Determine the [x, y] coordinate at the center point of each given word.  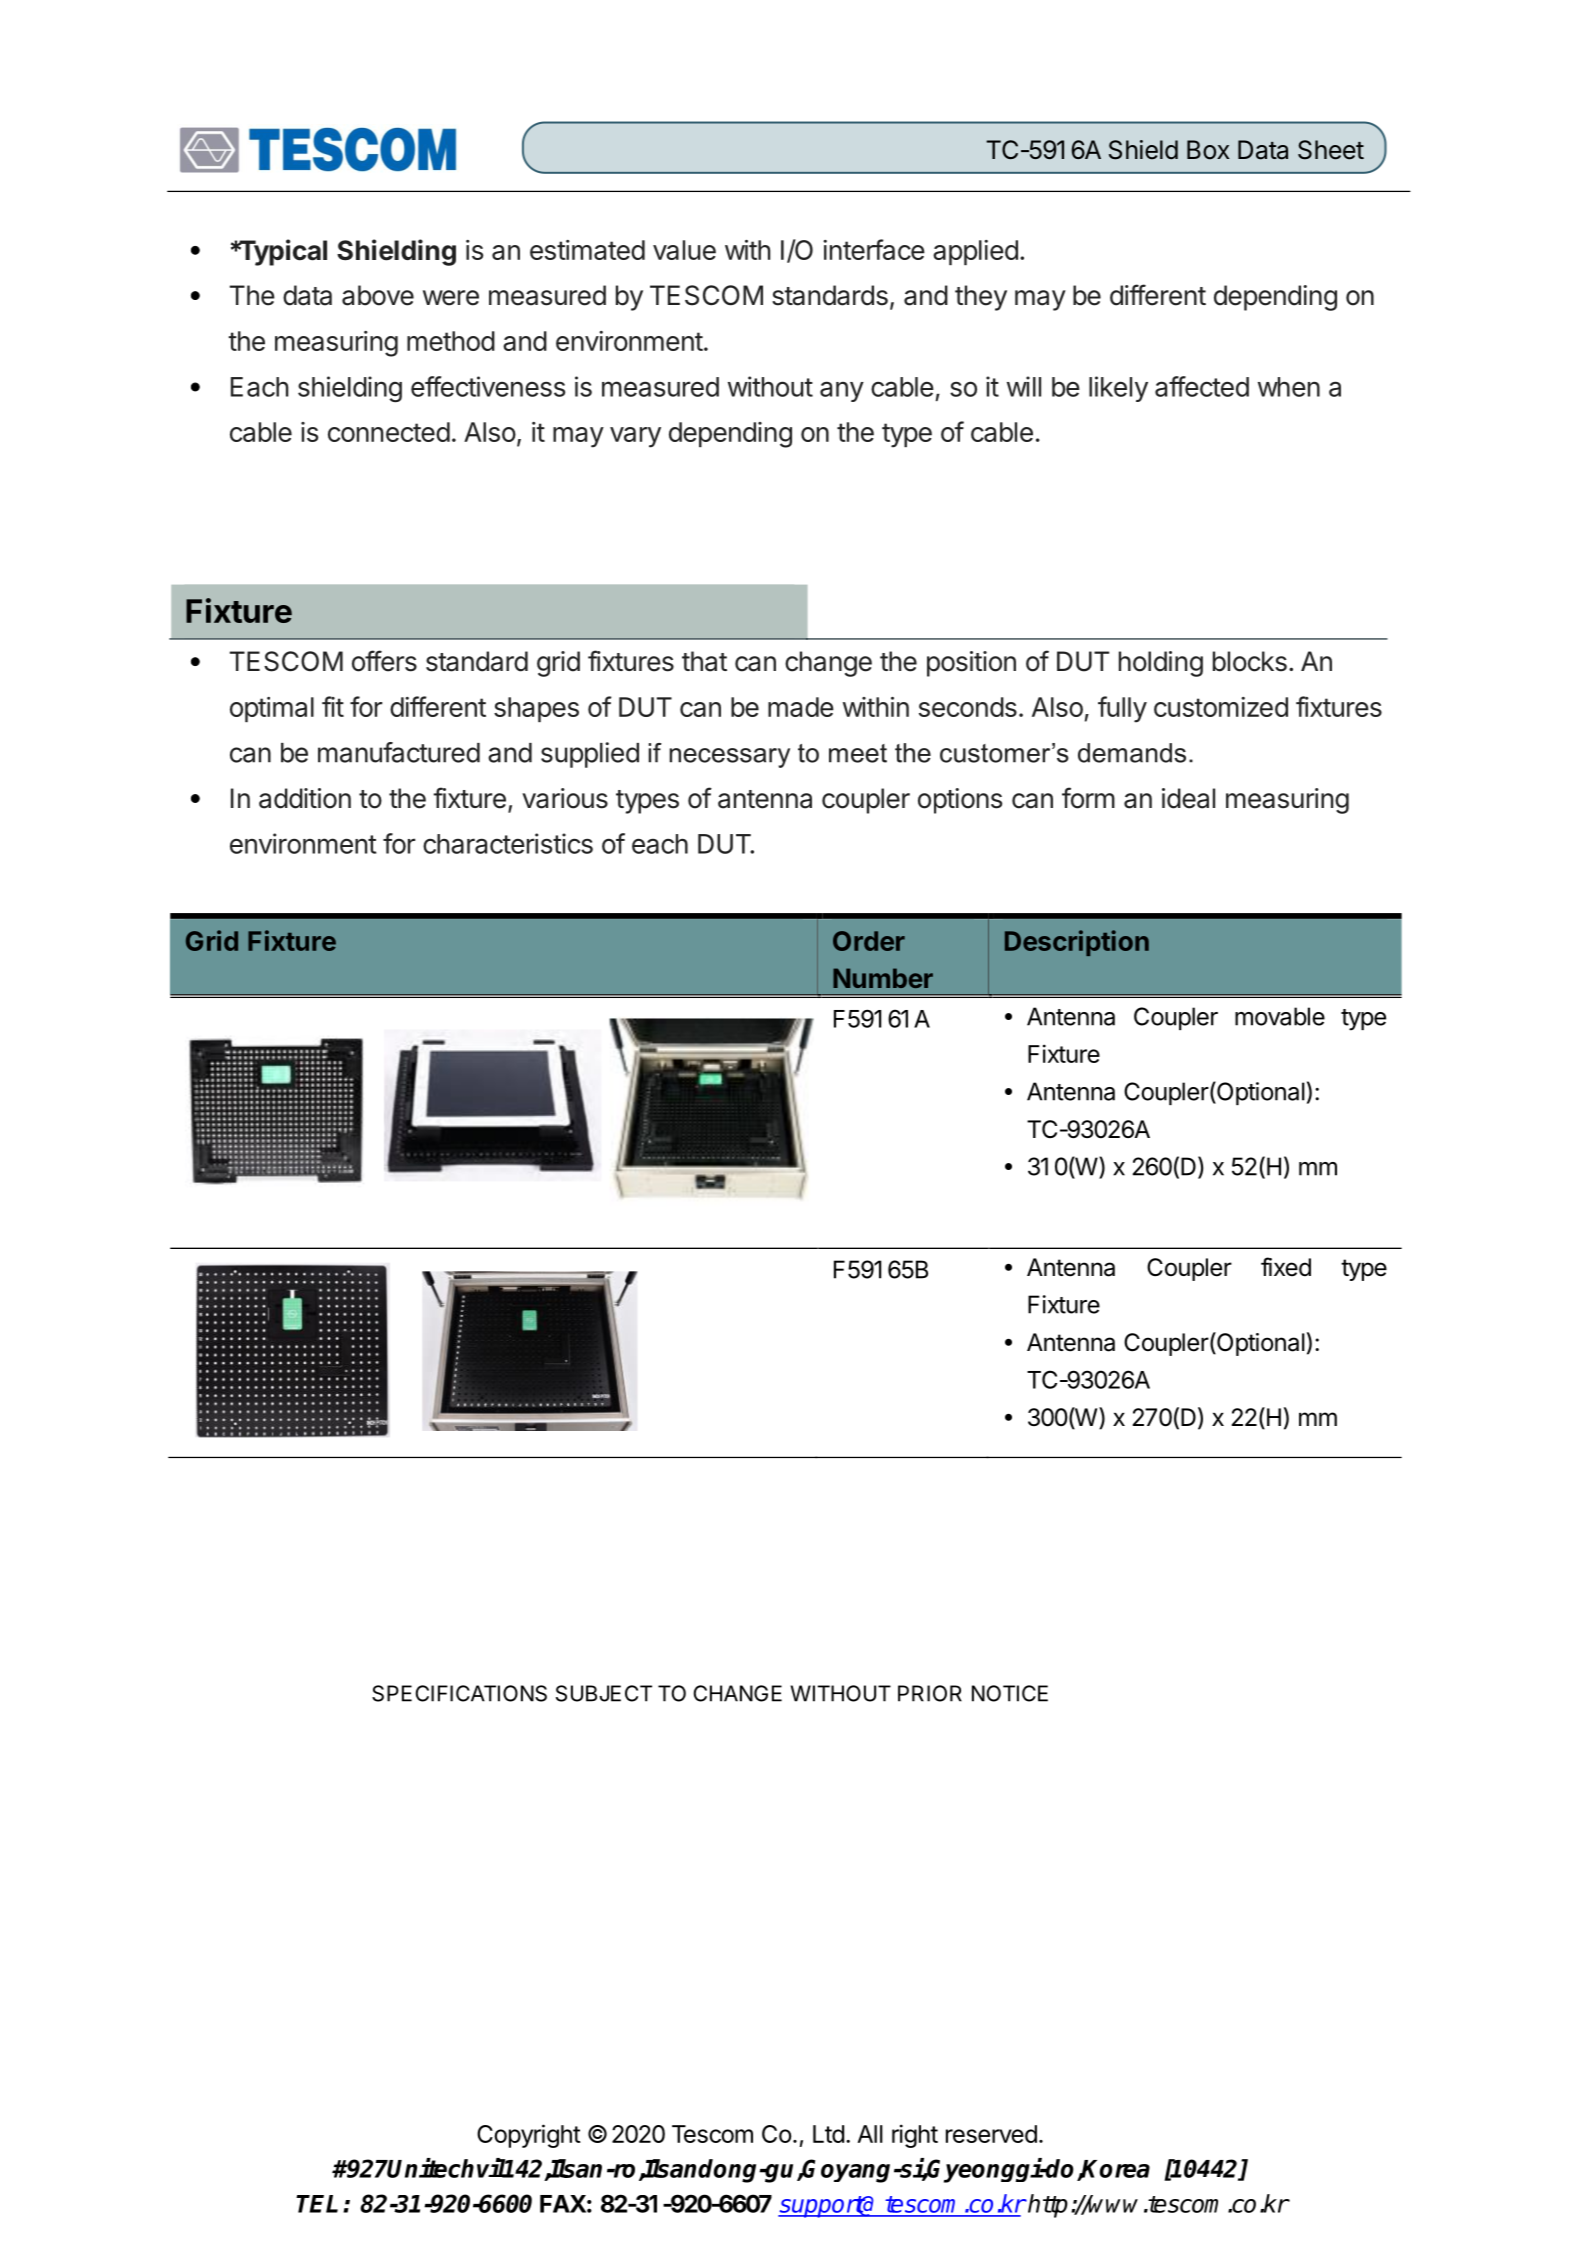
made [801, 707]
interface [874, 249]
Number [883, 978]
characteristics [508, 843]
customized [1221, 707]
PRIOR [930, 1693]
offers [384, 661]
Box [1208, 150]
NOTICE [1010, 1693]
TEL [317, 2204]
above [378, 295]
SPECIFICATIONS [459, 1693]
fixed [1286, 1267]
